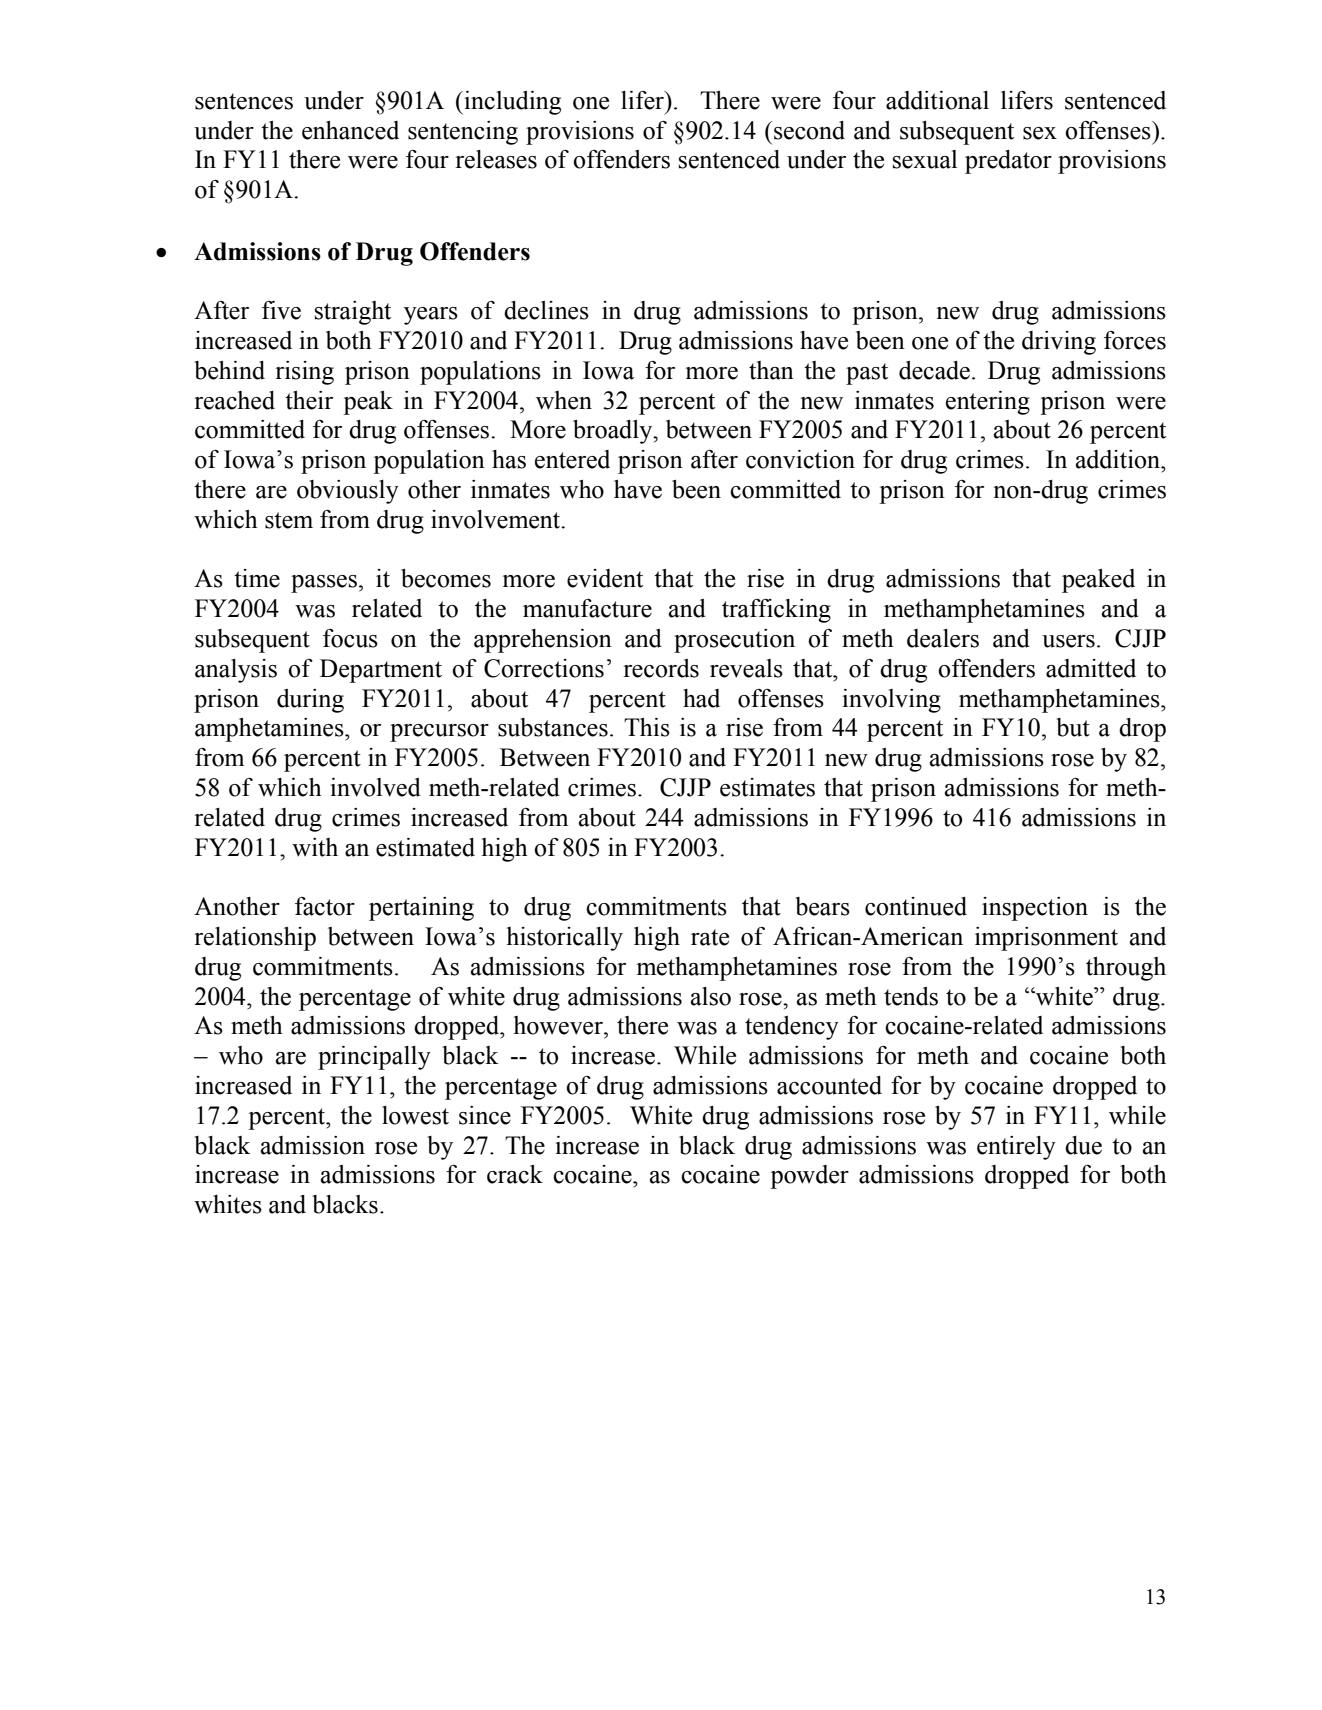  Describe the element at coordinates (767, 787) in the image. I see `estimates` at that location.
